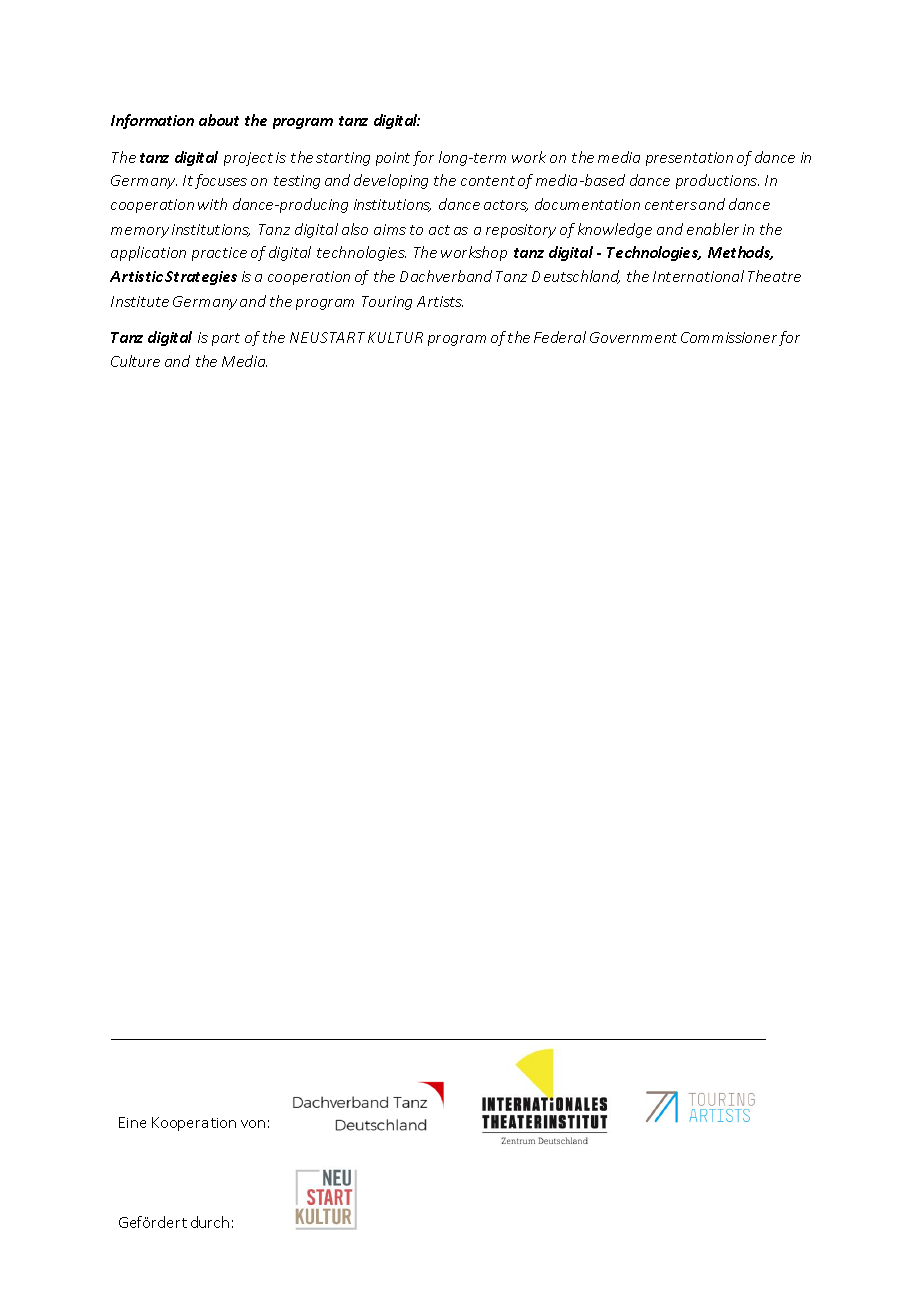  Describe the element at coordinates (221, 181) in the document. I see `focuses` at that location.
